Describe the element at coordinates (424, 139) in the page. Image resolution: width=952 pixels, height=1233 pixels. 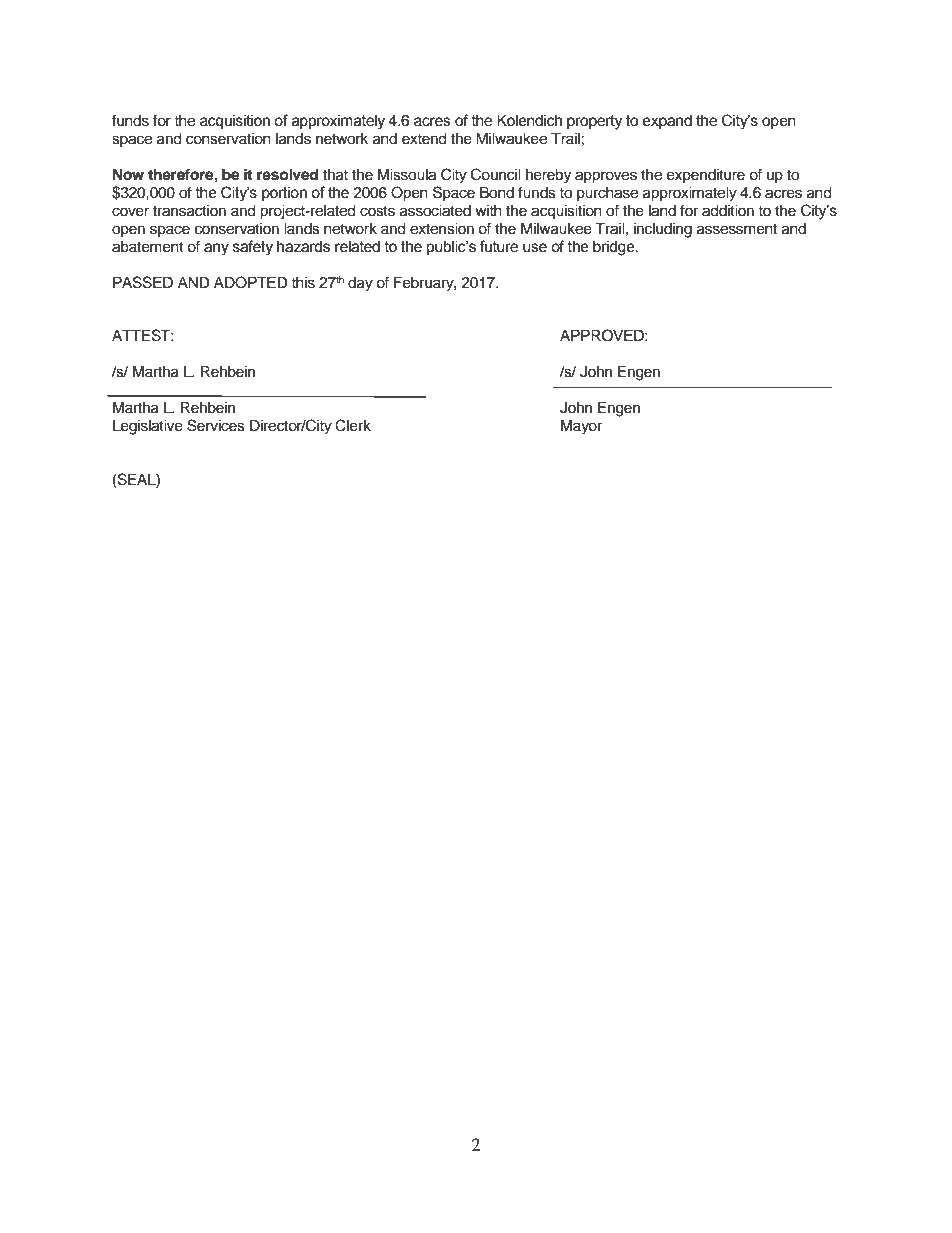
I see `extend` at that location.
